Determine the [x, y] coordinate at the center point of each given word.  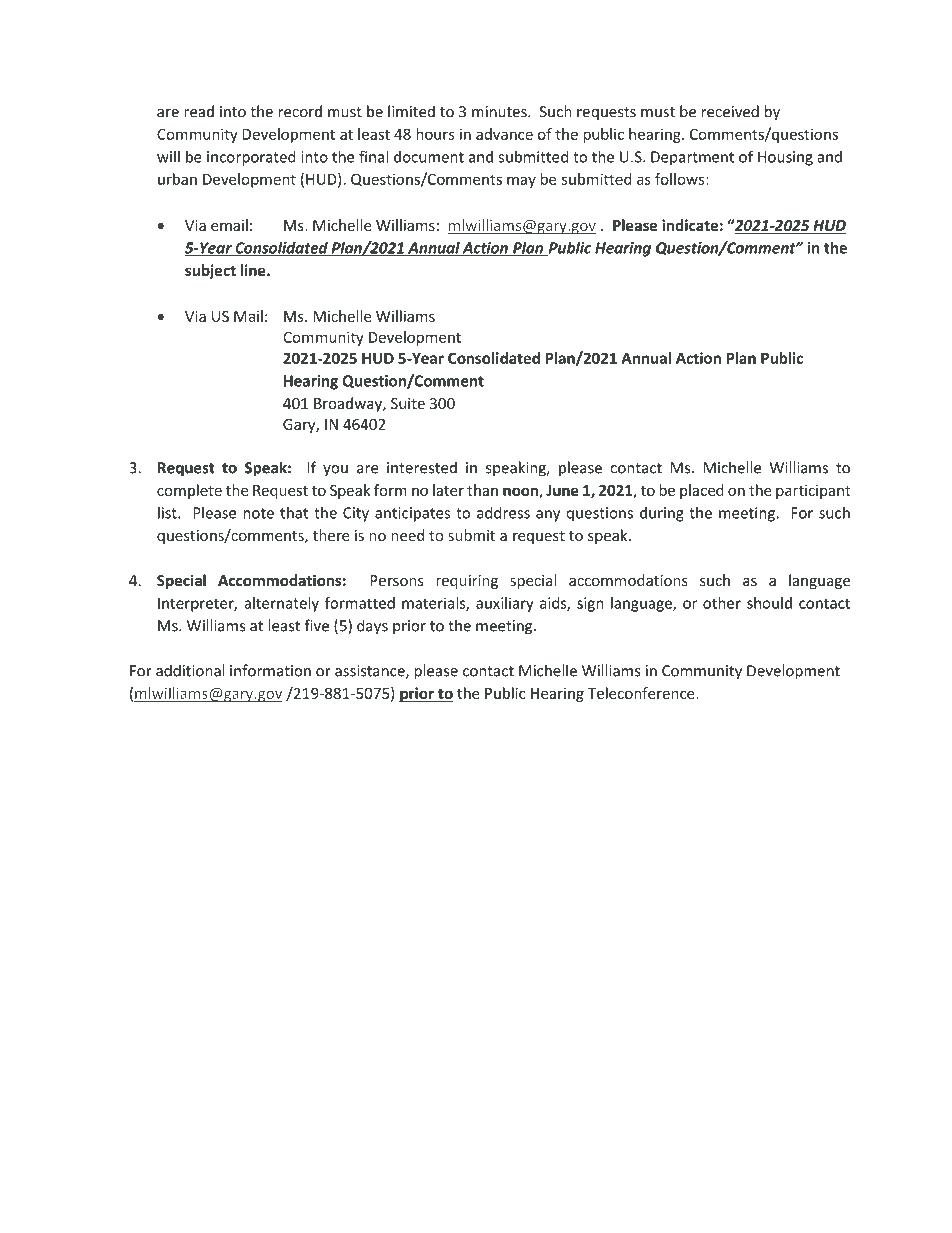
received [730, 111]
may [521, 182]
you [335, 471]
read [199, 111]
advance [504, 134]
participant [813, 492]
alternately [281, 604]
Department [692, 158]
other [722, 603]
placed [702, 491]
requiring [467, 582]
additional [190, 670]
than [482, 490]
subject [210, 271]
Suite [408, 403]
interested [422, 467]
